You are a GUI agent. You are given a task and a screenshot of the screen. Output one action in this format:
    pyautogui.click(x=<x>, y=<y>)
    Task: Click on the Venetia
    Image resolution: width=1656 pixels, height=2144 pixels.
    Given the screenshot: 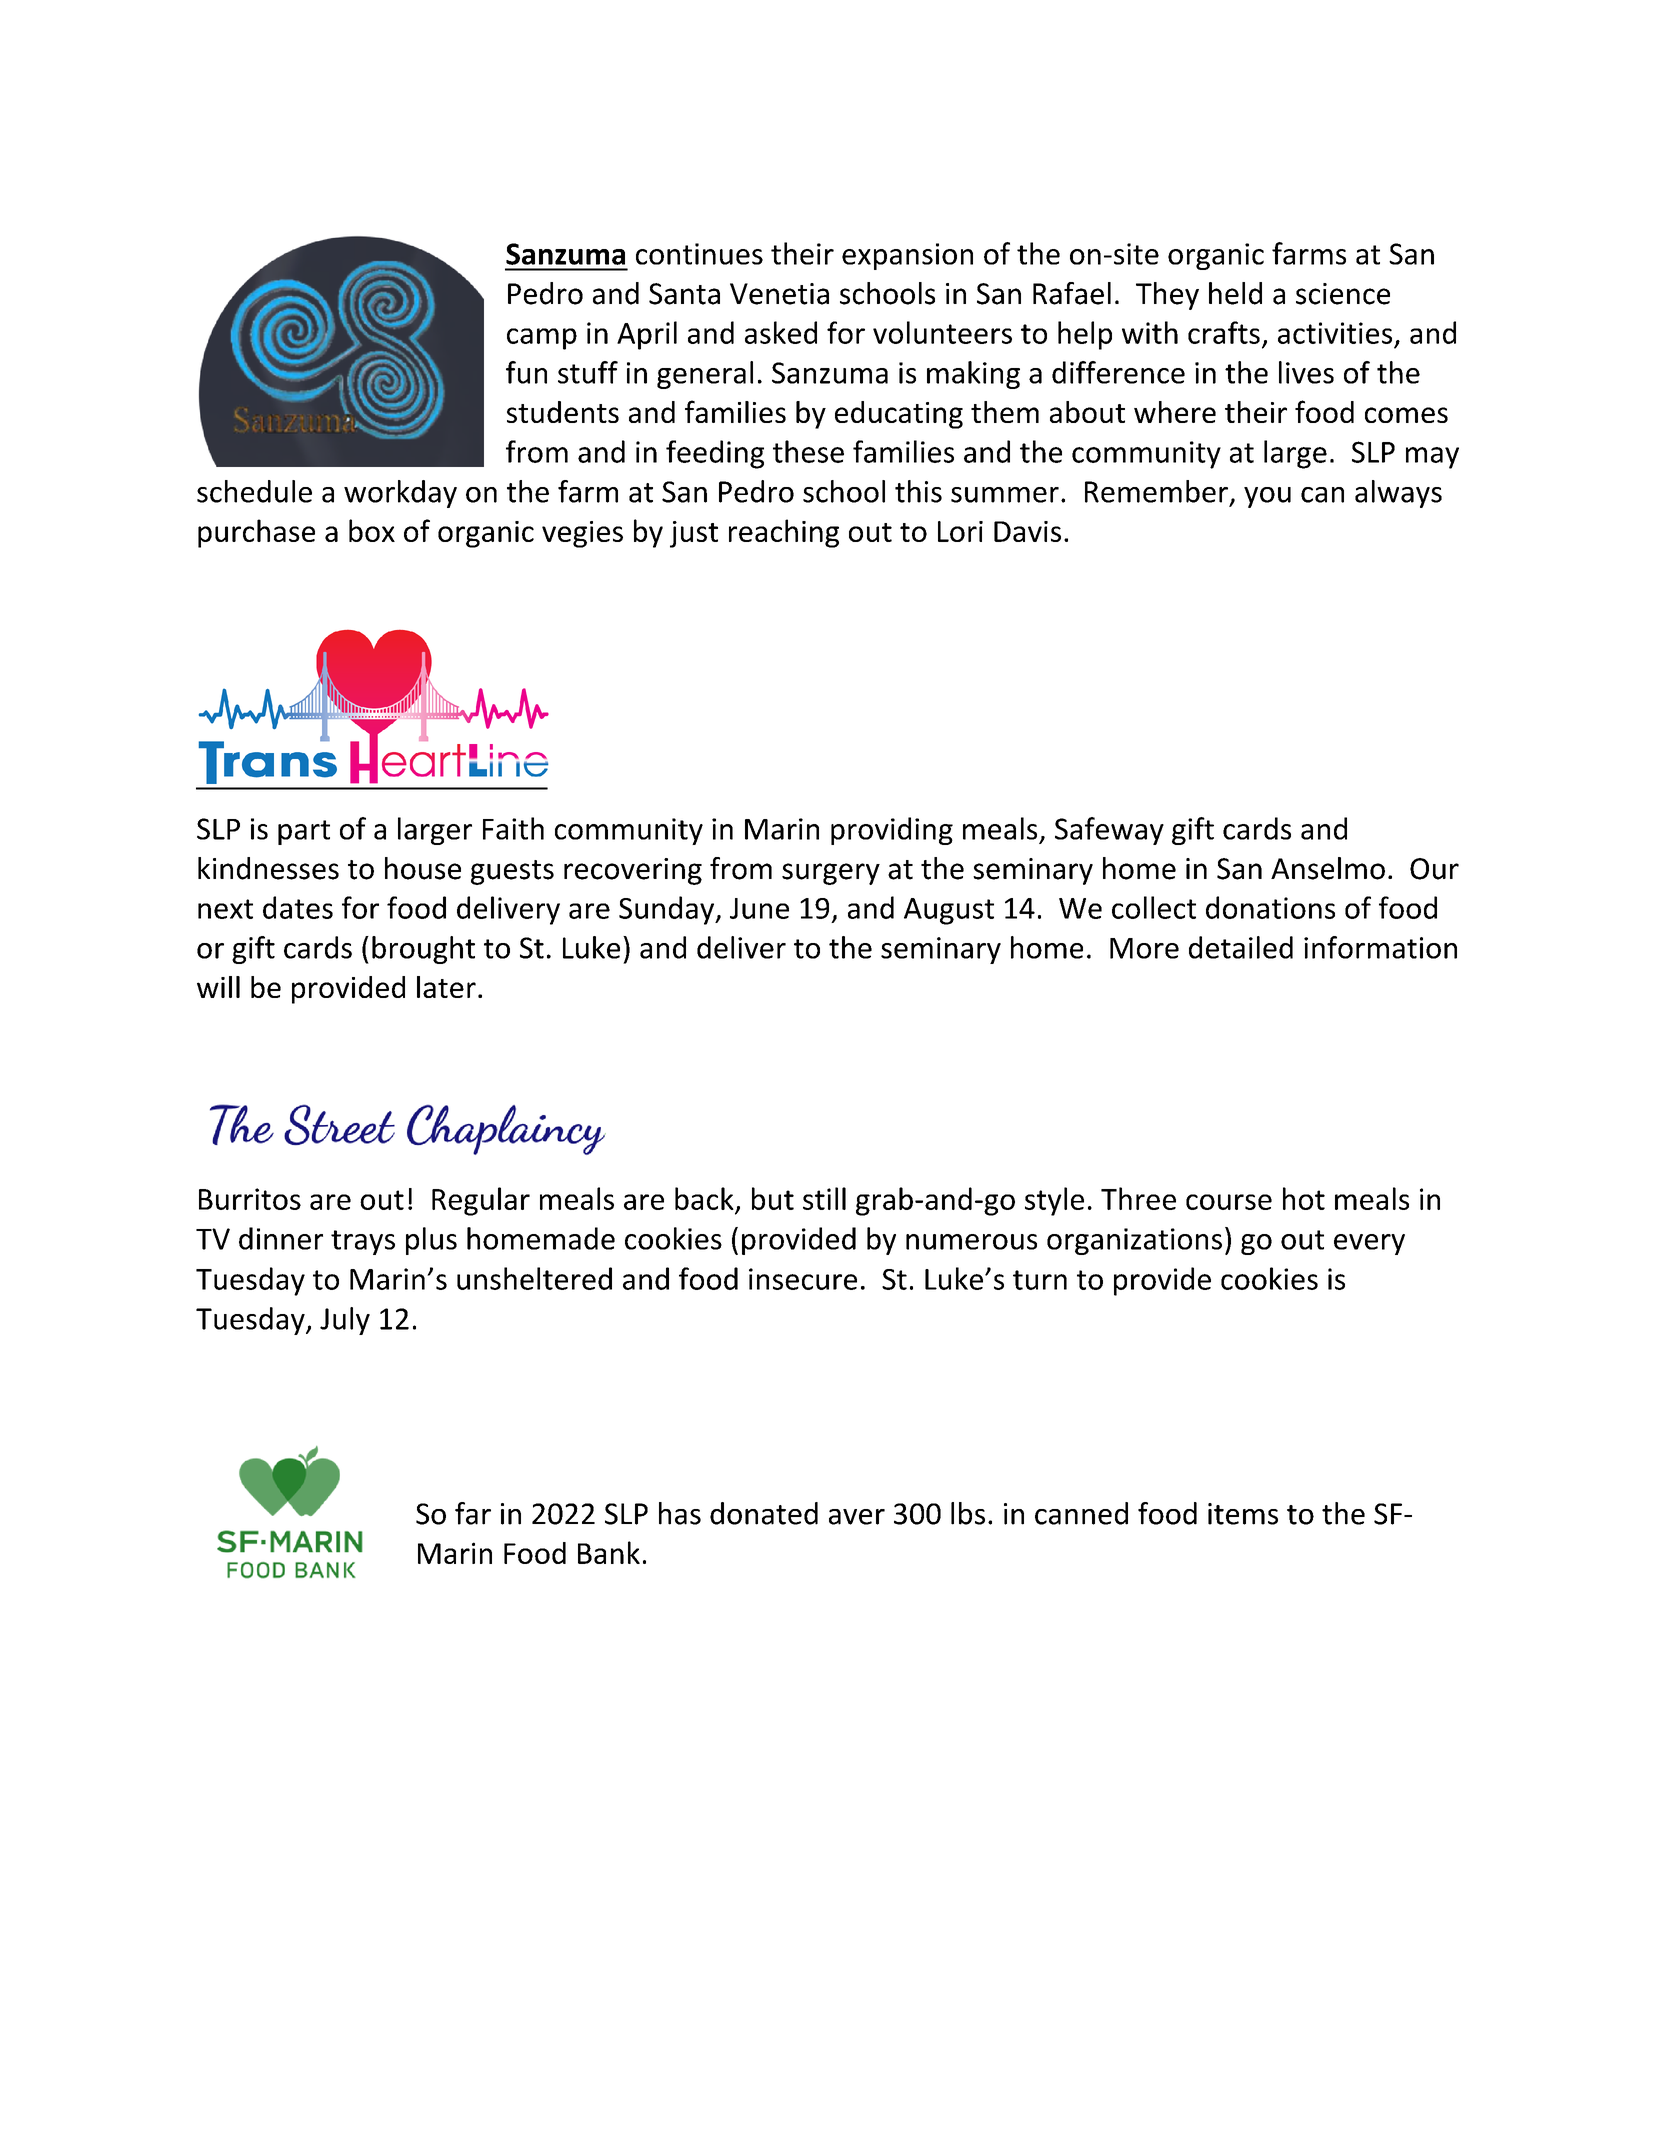 What is the action you would take?
    pyautogui.click(x=779, y=294)
